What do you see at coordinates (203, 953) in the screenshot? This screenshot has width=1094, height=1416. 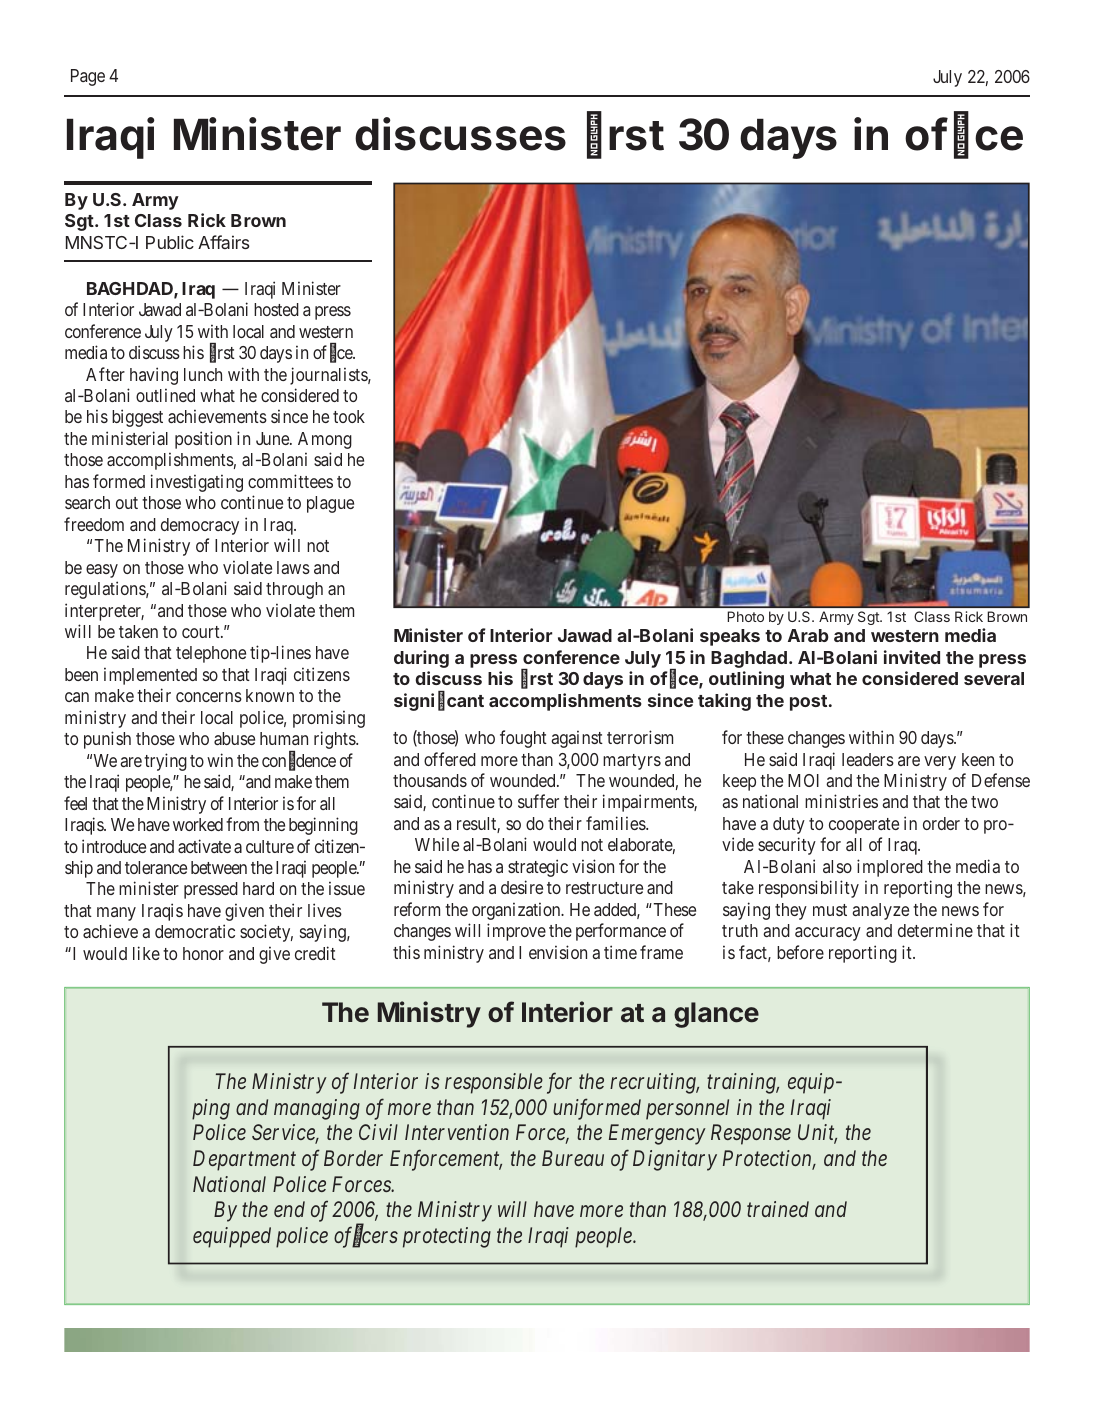 I see `honor` at bounding box center [203, 953].
